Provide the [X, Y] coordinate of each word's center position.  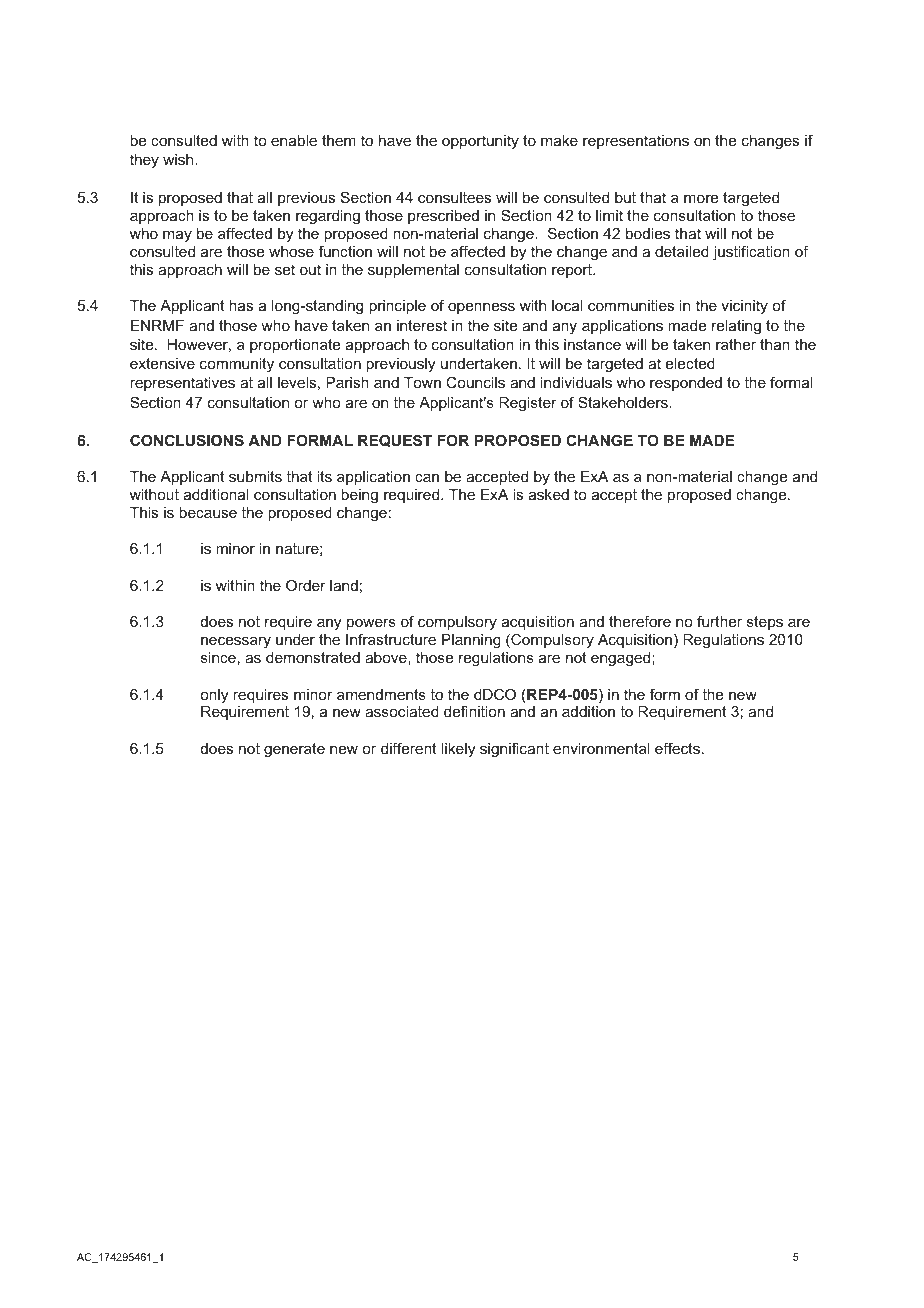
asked [549, 494]
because [208, 512]
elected [690, 363]
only [214, 696]
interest [422, 325]
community [237, 365]
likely [458, 750]
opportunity [480, 142]
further [719, 621]
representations [636, 142]
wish [179, 159]
